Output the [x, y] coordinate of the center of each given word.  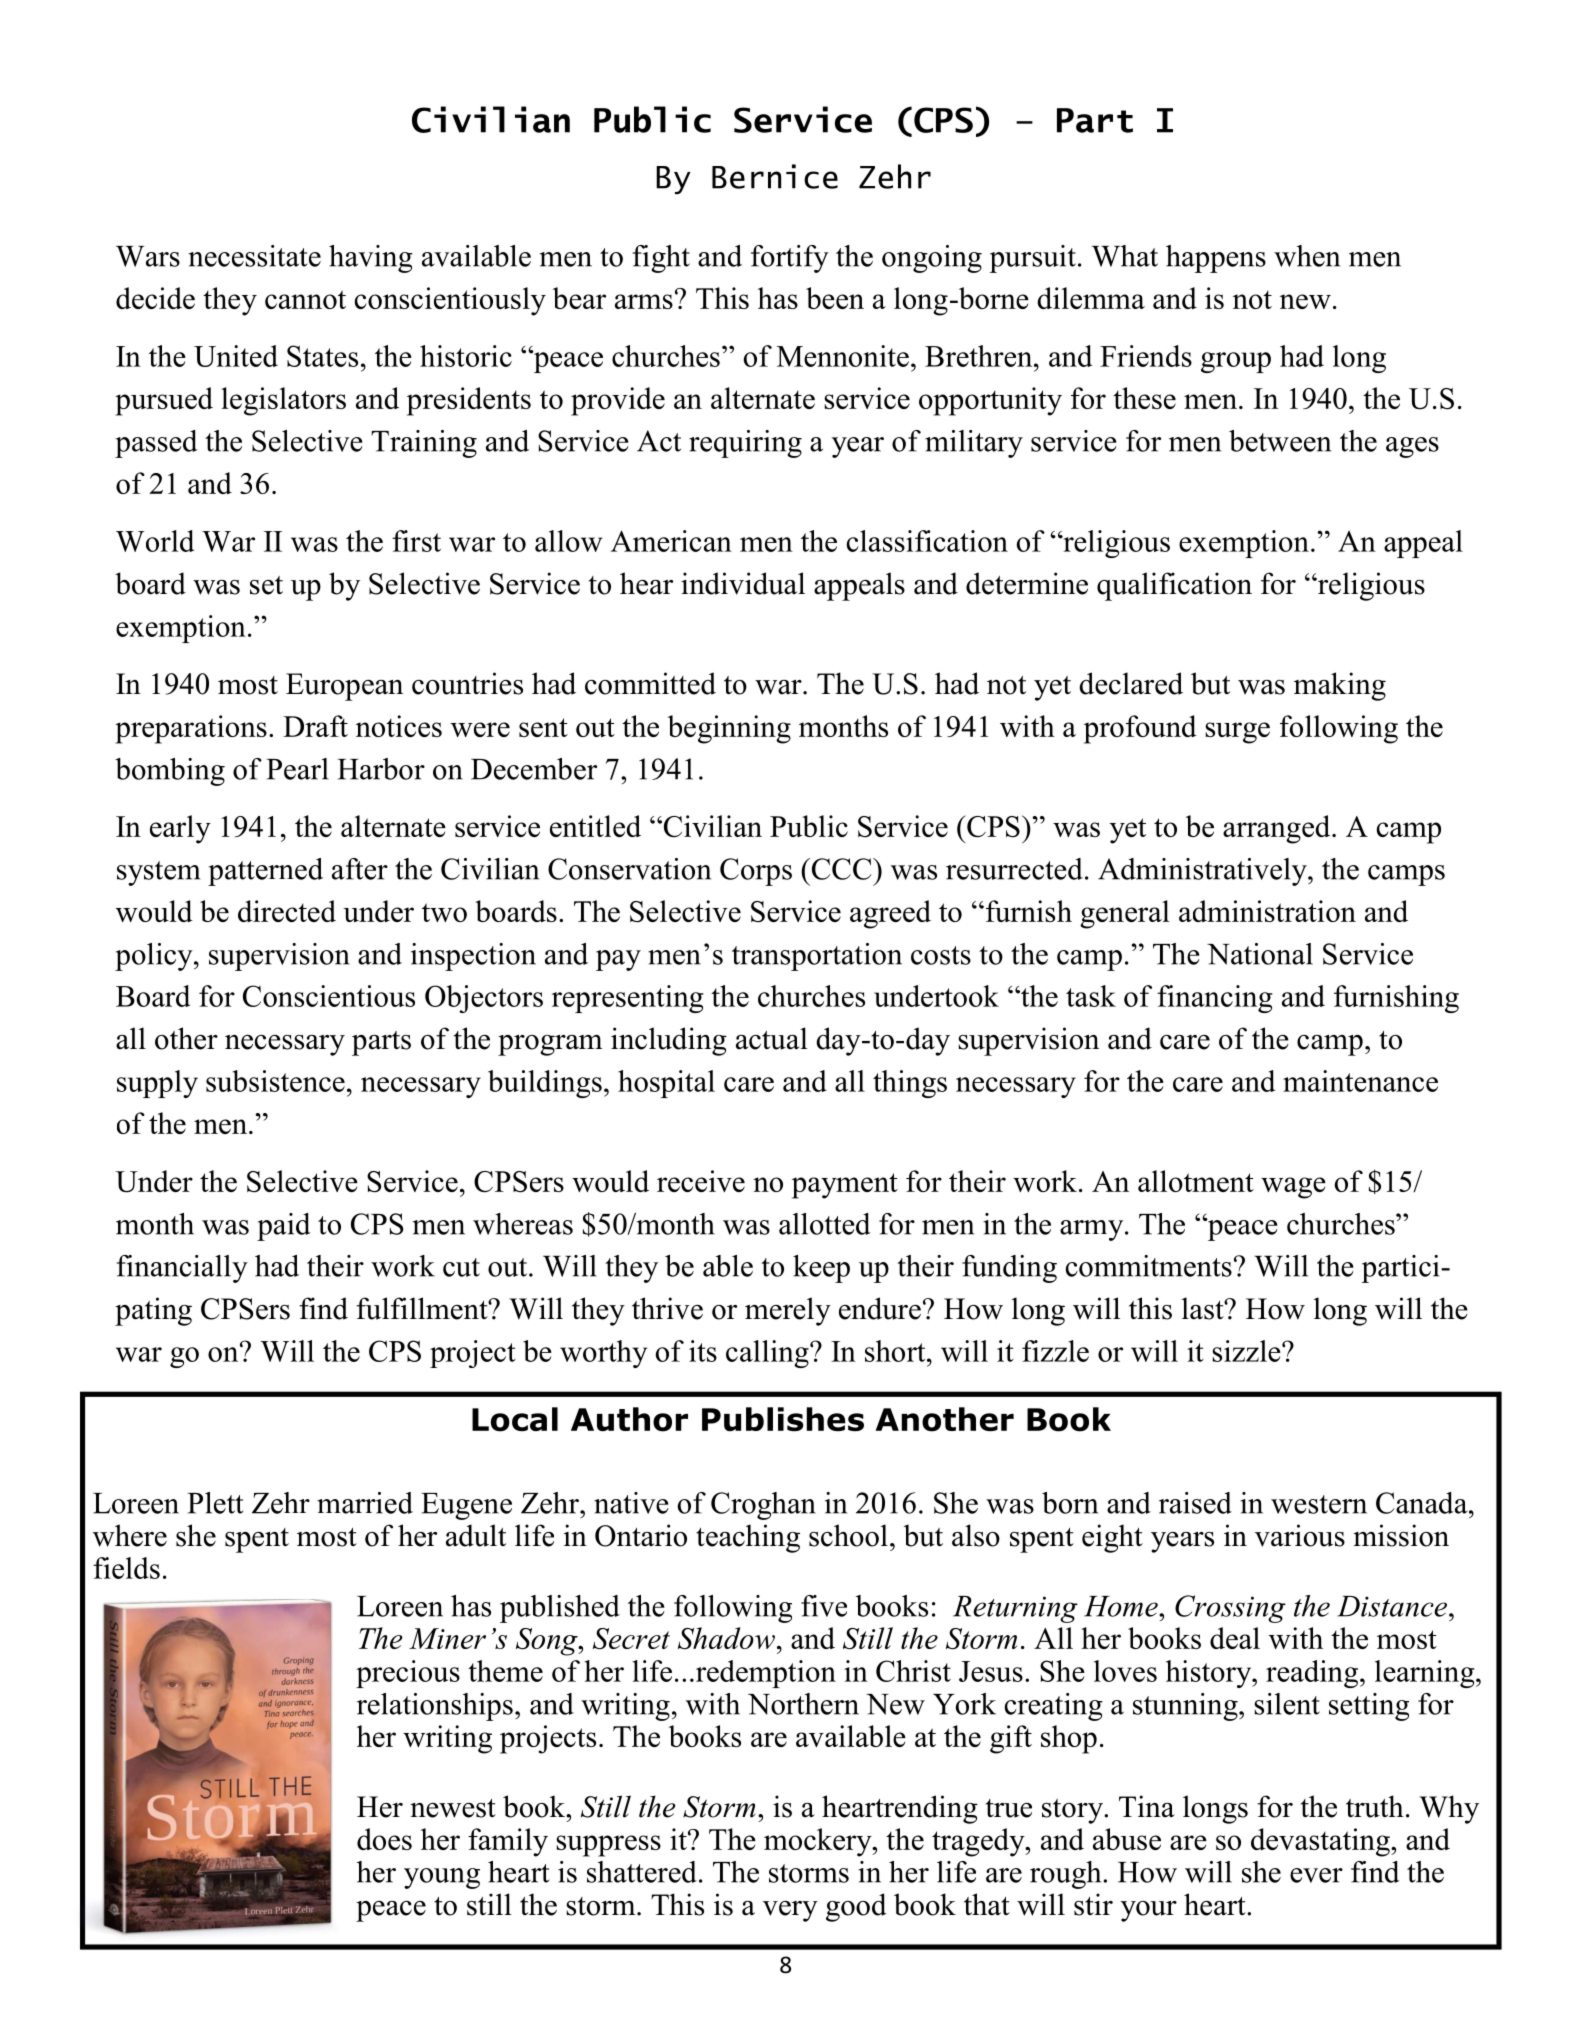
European [344, 687]
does [384, 1839]
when [1307, 256]
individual [743, 583]
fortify [790, 259]
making [1340, 686]
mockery [819, 1842]
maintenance [1360, 1081]
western [1319, 1504]
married [365, 1503]
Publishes [783, 1419]
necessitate [254, 256]
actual [772, 1038]
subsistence [275, 1081]
